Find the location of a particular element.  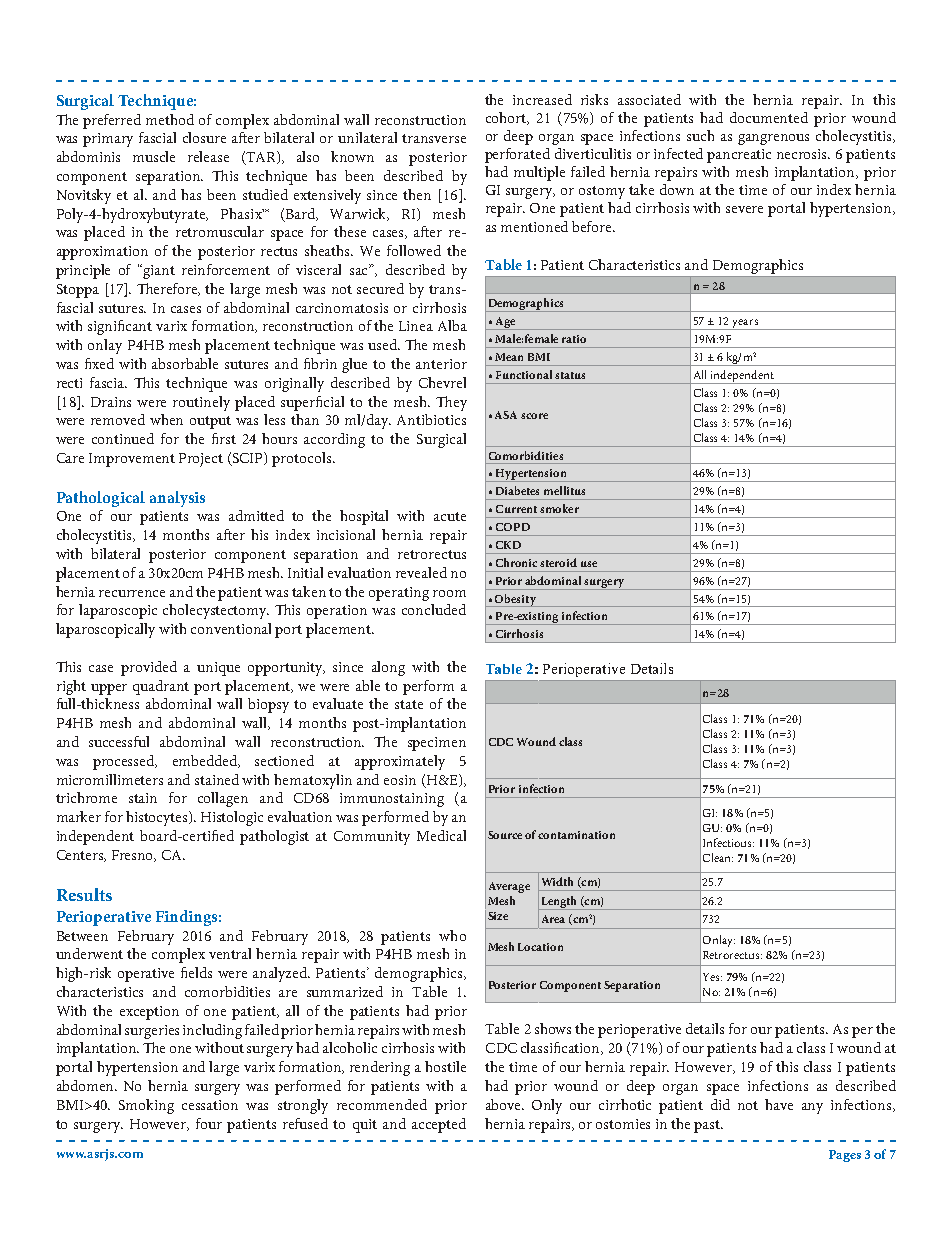

cholecystectomy is located at coordinates (216, 611).
